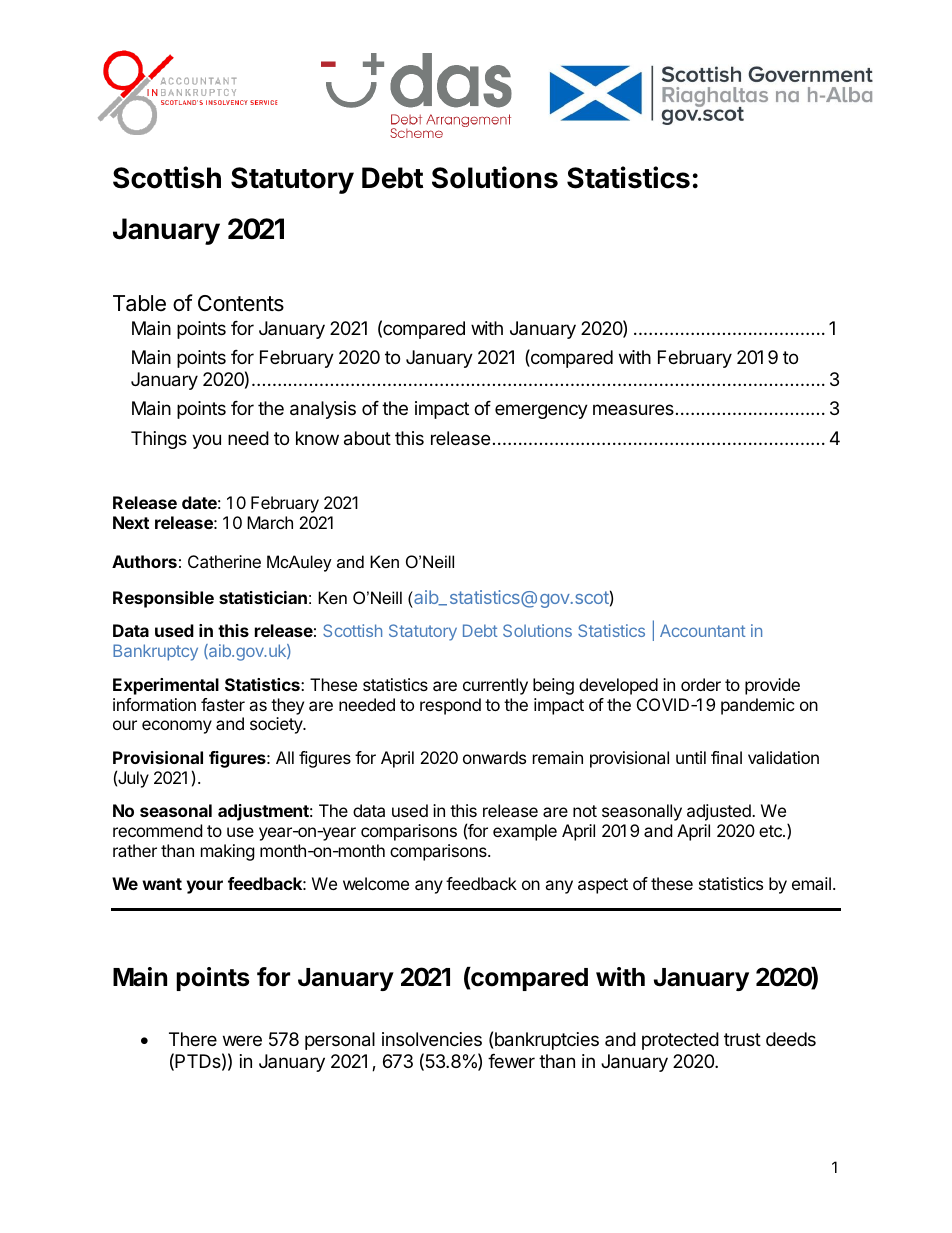 The image size is (952, 1233). Describe the element at coordinates (742, 1039) in the screenshot. I see `trust` at that location.
